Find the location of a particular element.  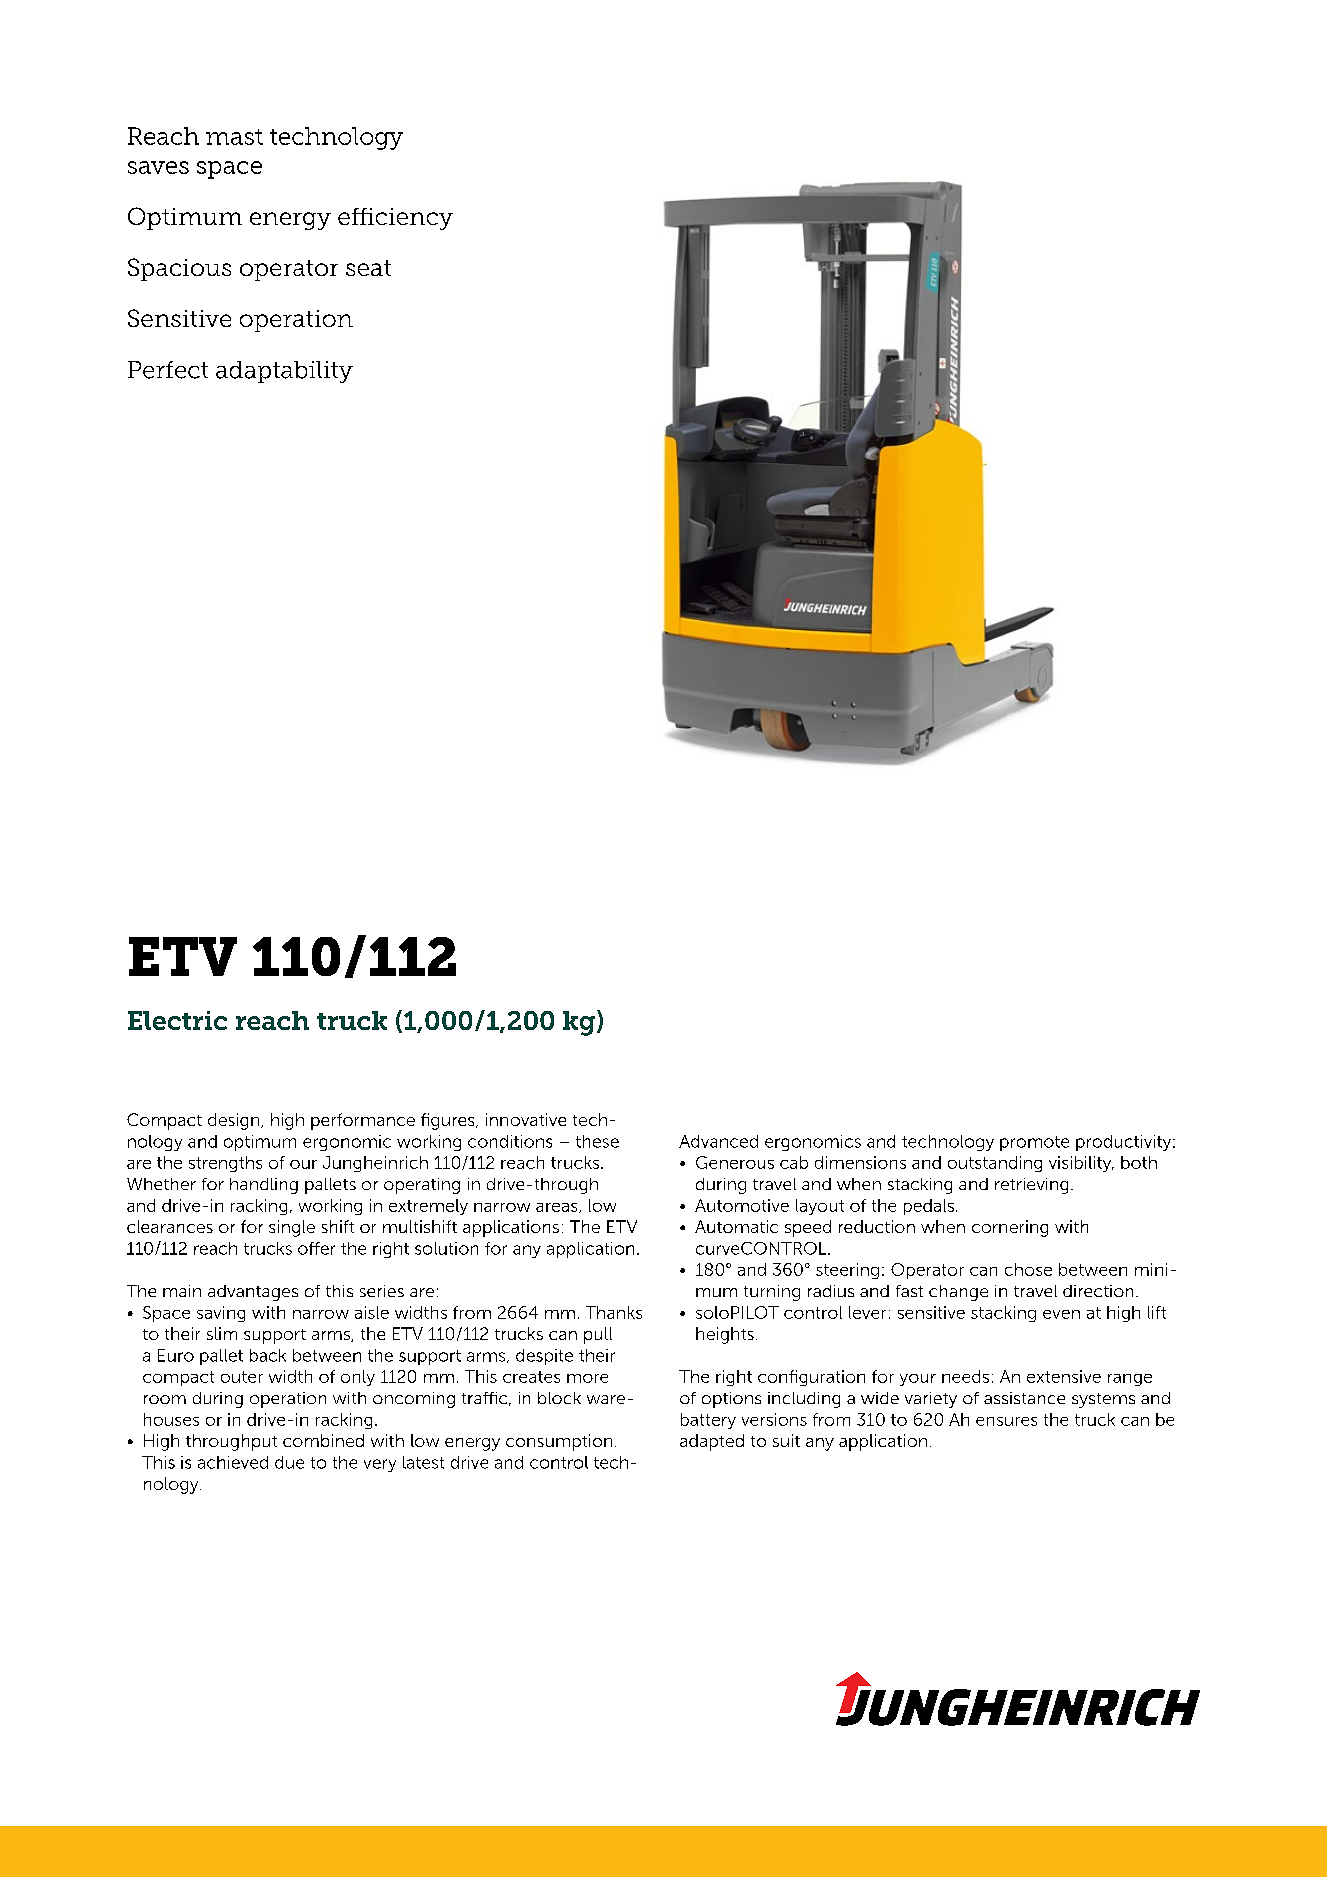

these is located at coordinates (597, 1141).
